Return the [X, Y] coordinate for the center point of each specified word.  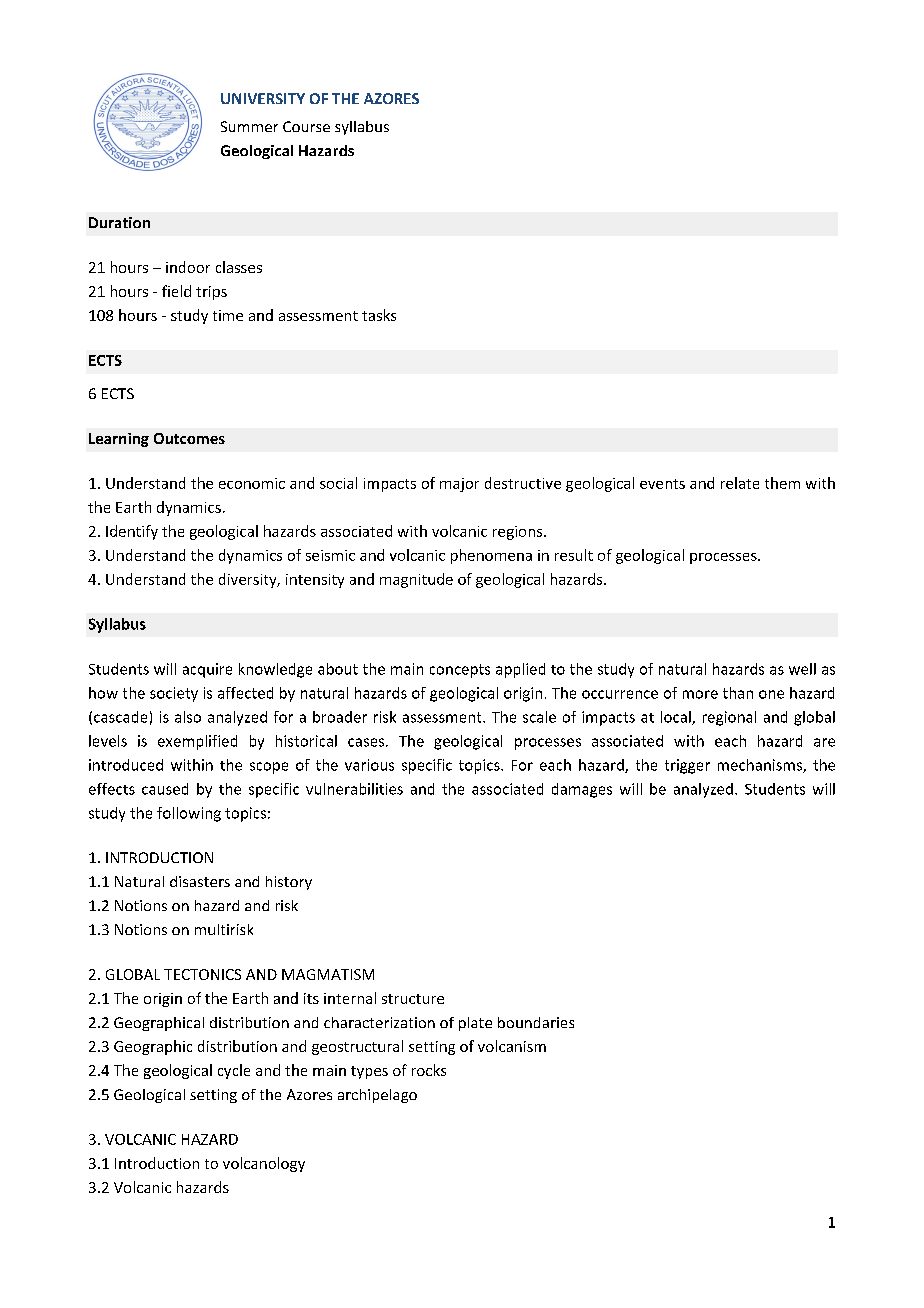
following [189, 814]
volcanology [264, 1164]
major [459, 485]
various [369, 765]
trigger [687, 766]
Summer [249, 126]
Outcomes [189, 438]
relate [740, 483]
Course [306, 126]
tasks [379, 315]
